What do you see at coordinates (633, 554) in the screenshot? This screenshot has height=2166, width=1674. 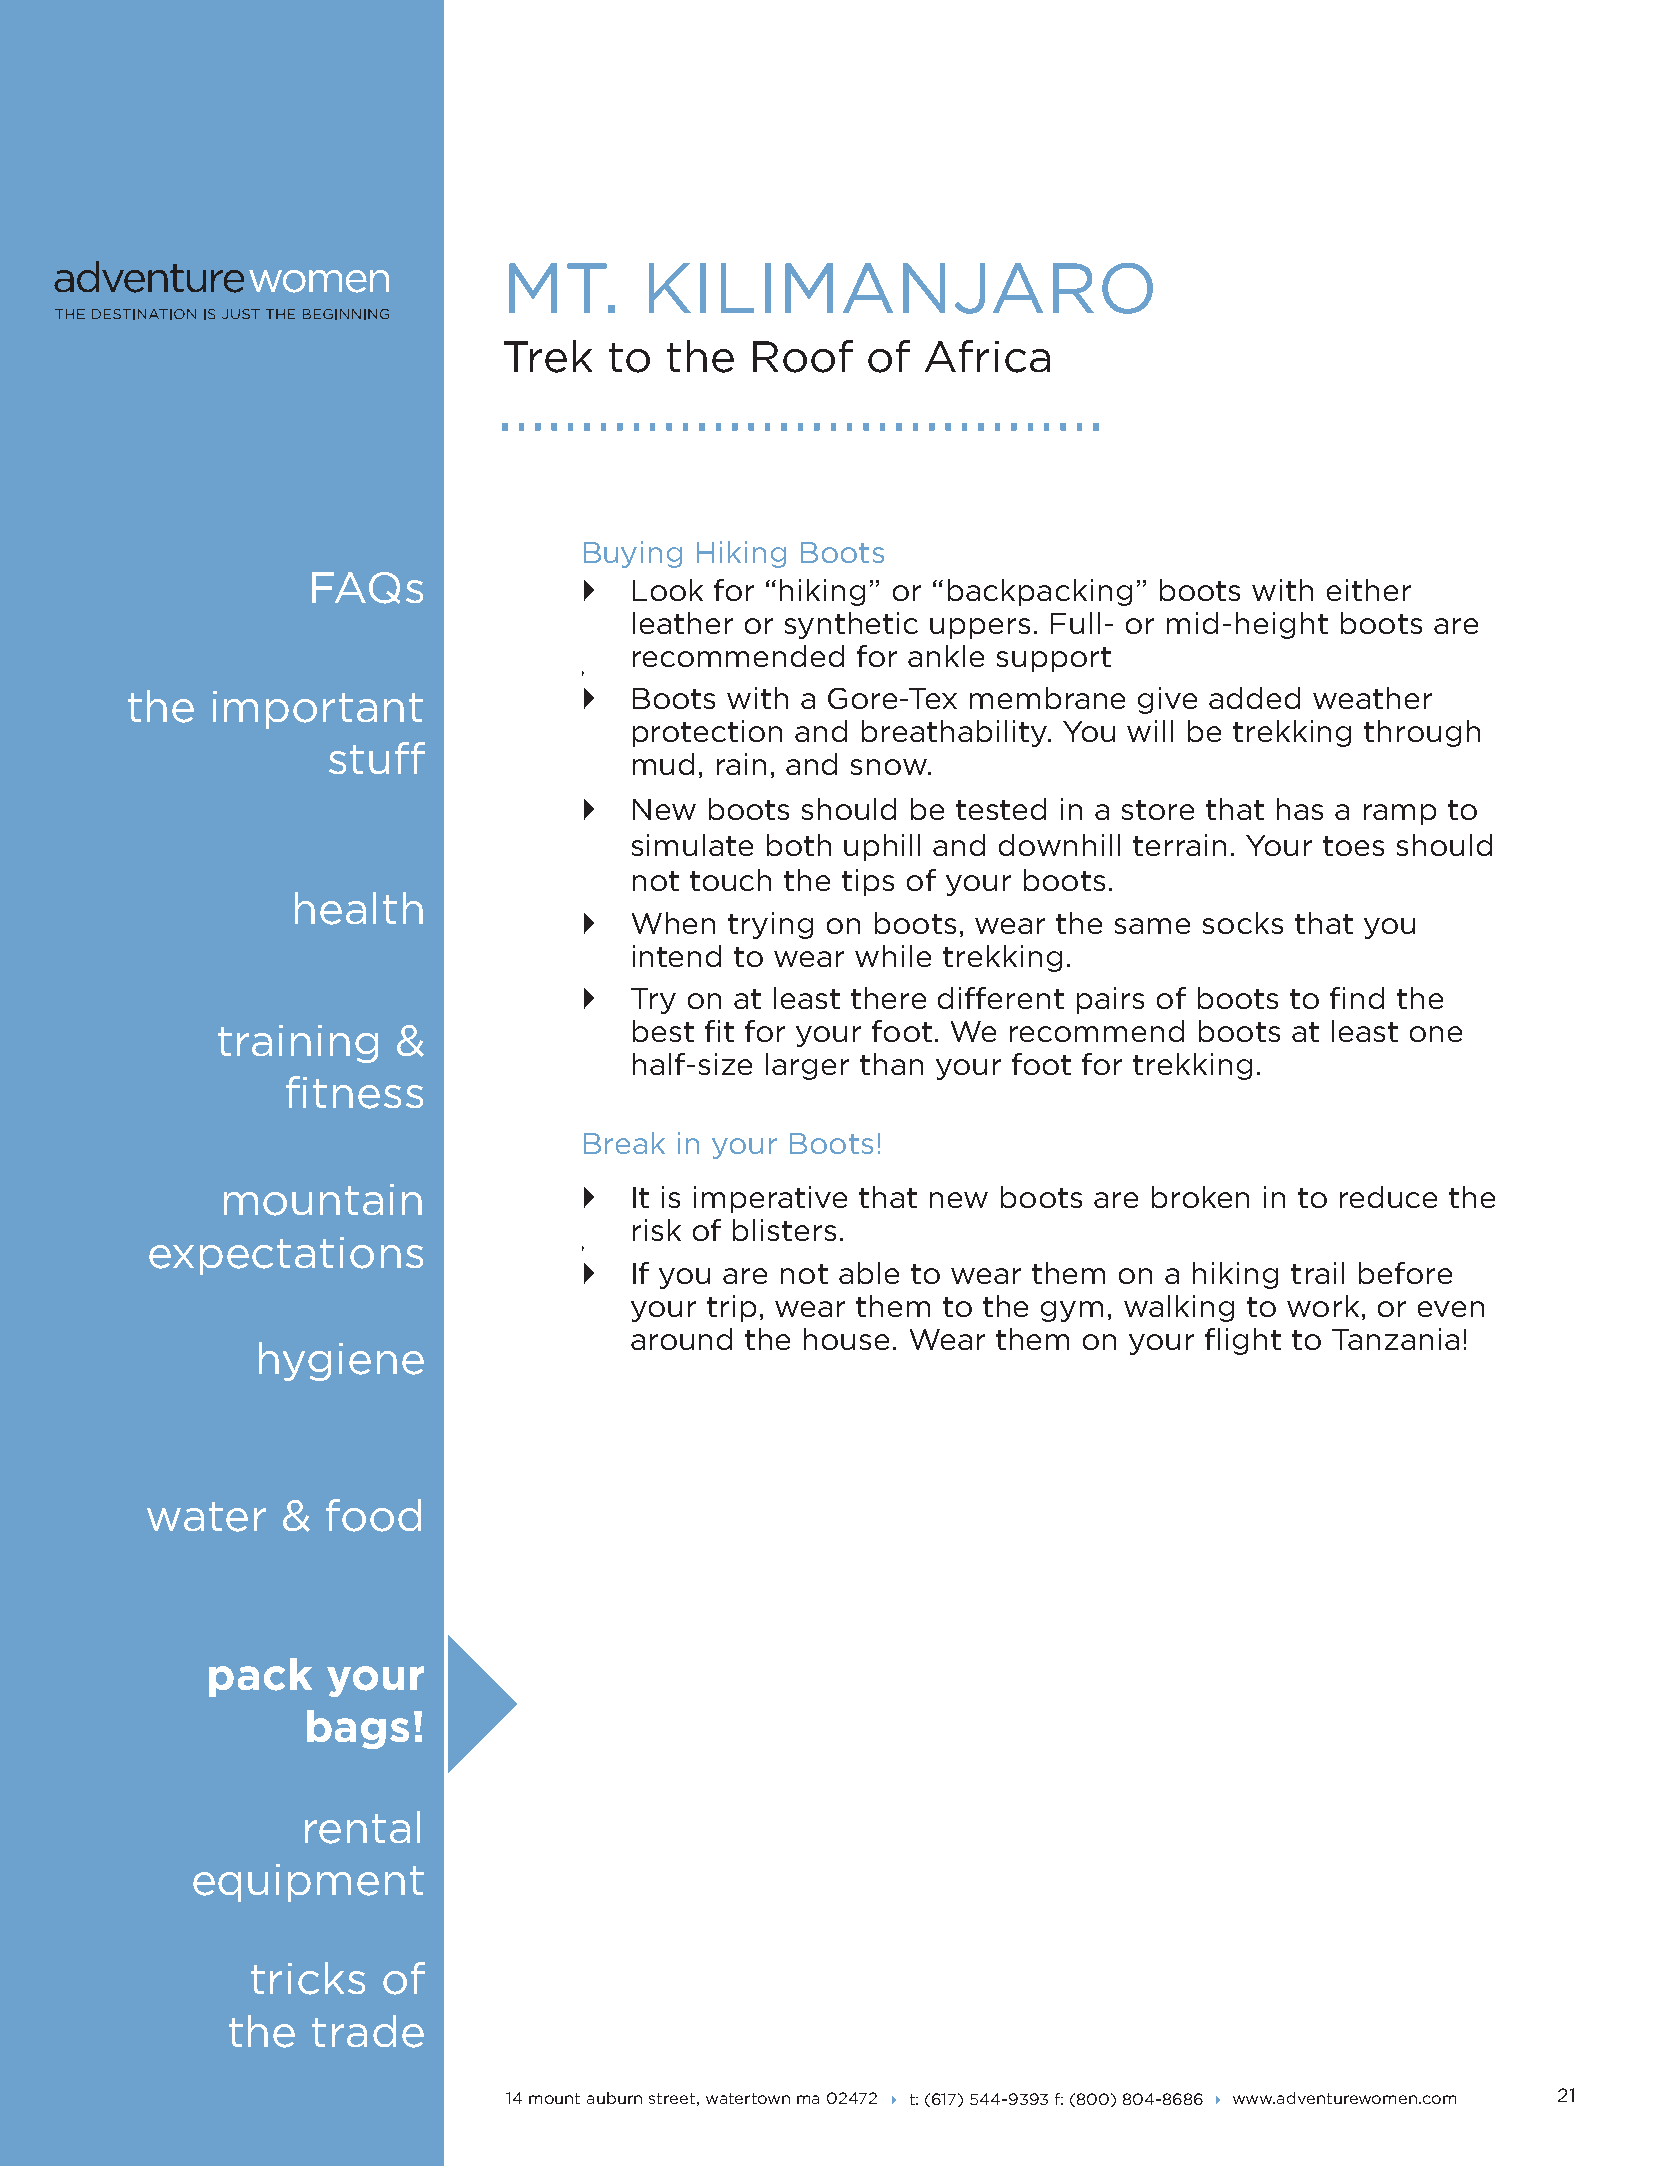 I see `Buying` at bounding box center [633, 554].
